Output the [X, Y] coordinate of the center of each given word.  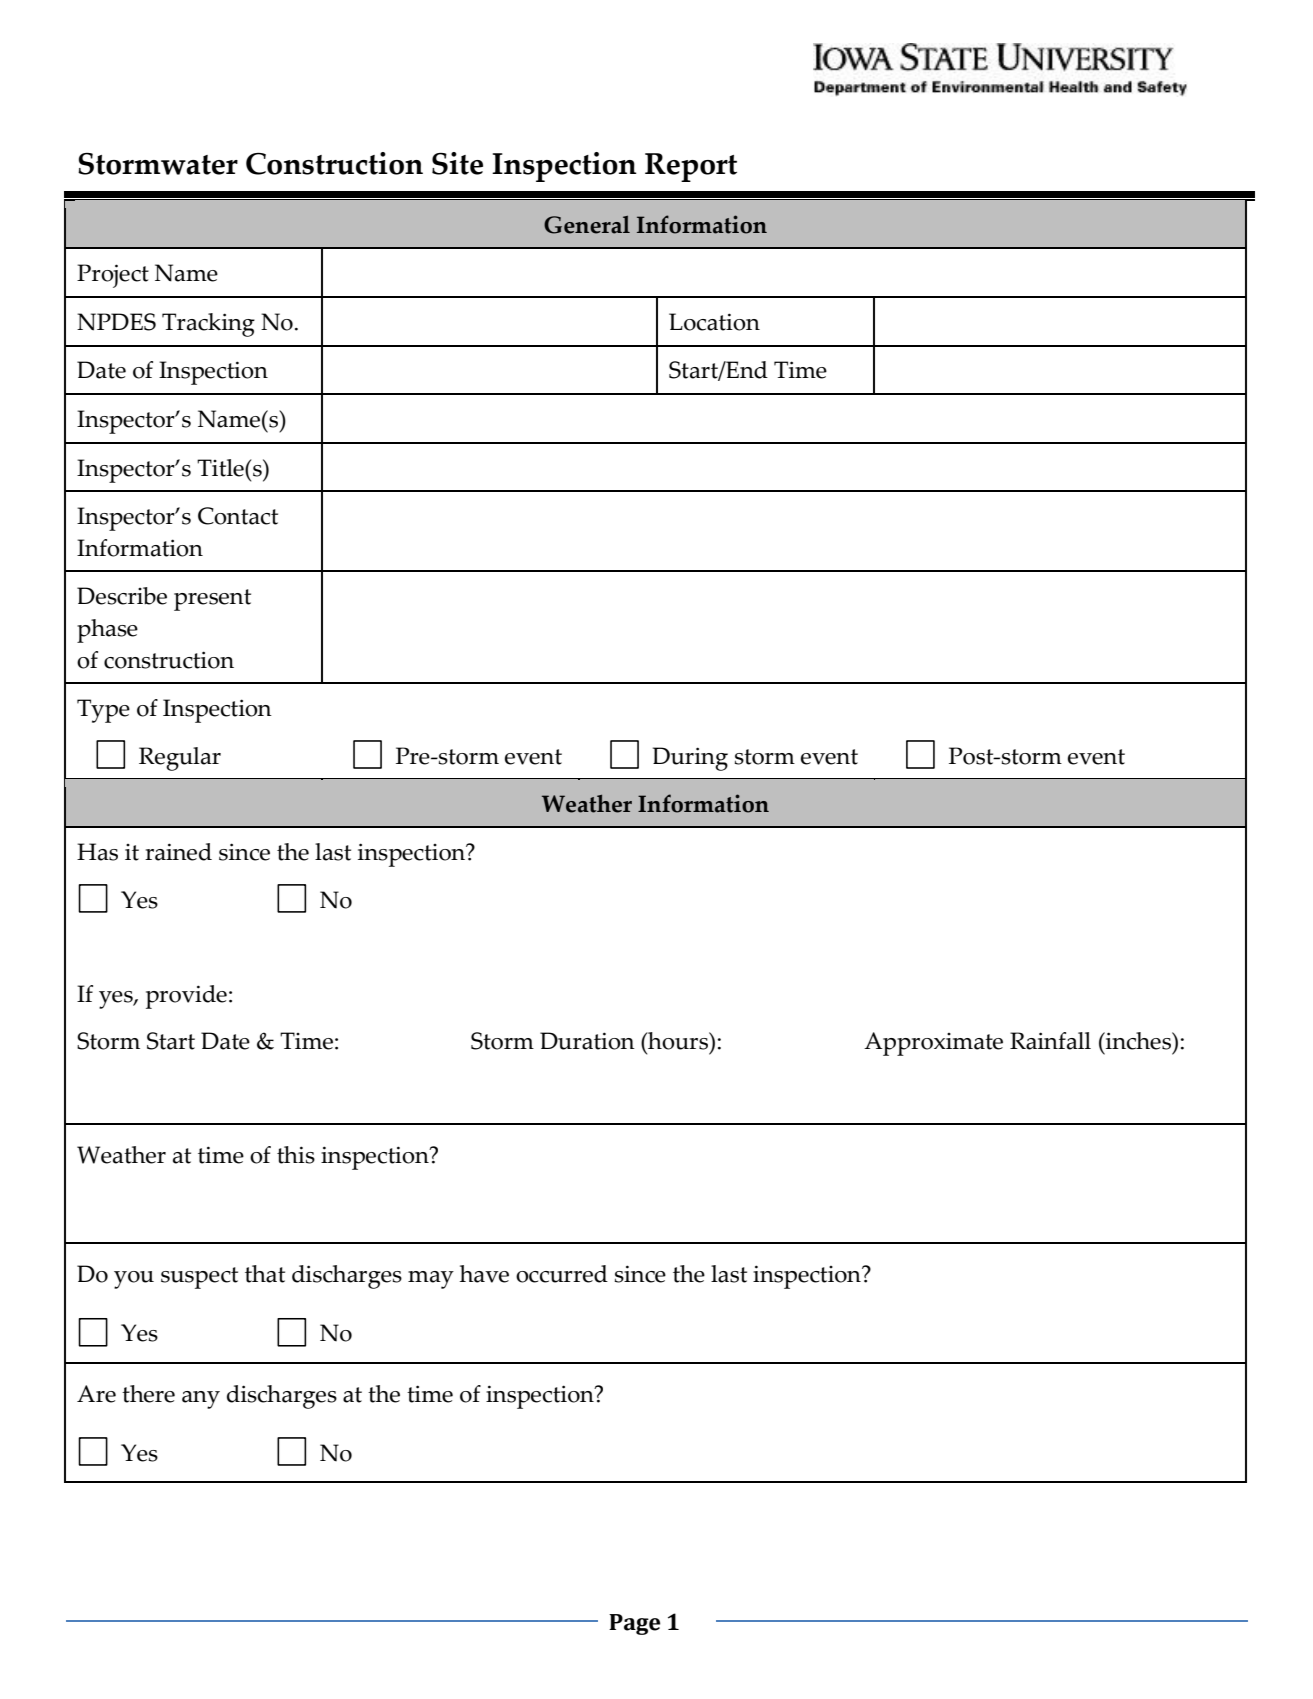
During [690, 759]
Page [634, 1624]
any [201, 1400]
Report [691, 167]
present [212, 600]
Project [113, 276]
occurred [562, 1274]
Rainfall [1050, 1041]
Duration [587, 1041]
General [587, 225]
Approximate [933, 1044]
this [296, 1155]
